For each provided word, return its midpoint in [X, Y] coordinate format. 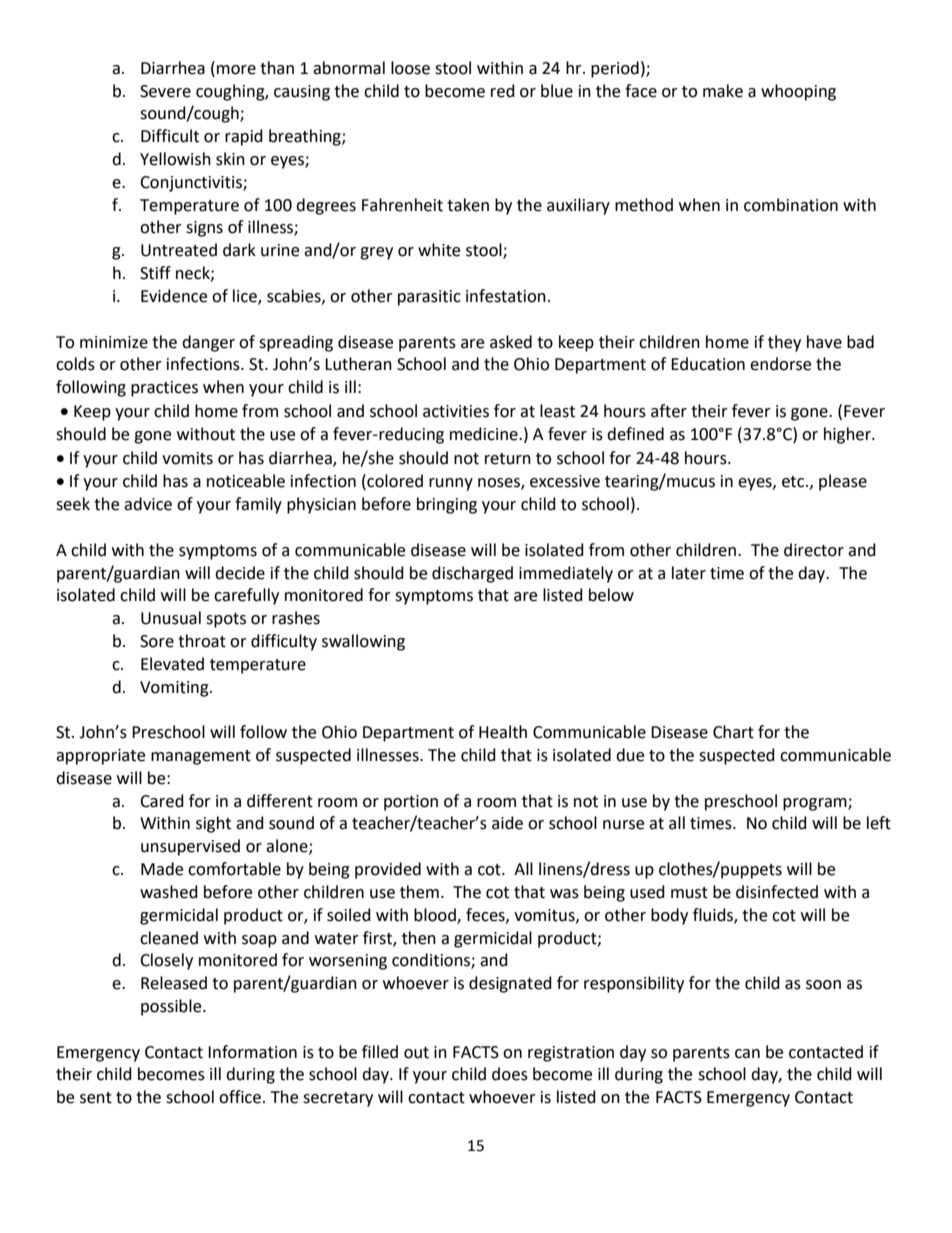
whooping [798, 92]
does [510, 1074]
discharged [472, 574]
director [814, 550]
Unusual [171, 618]
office [240, 1097]
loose [410, 68]
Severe [165, 91]
